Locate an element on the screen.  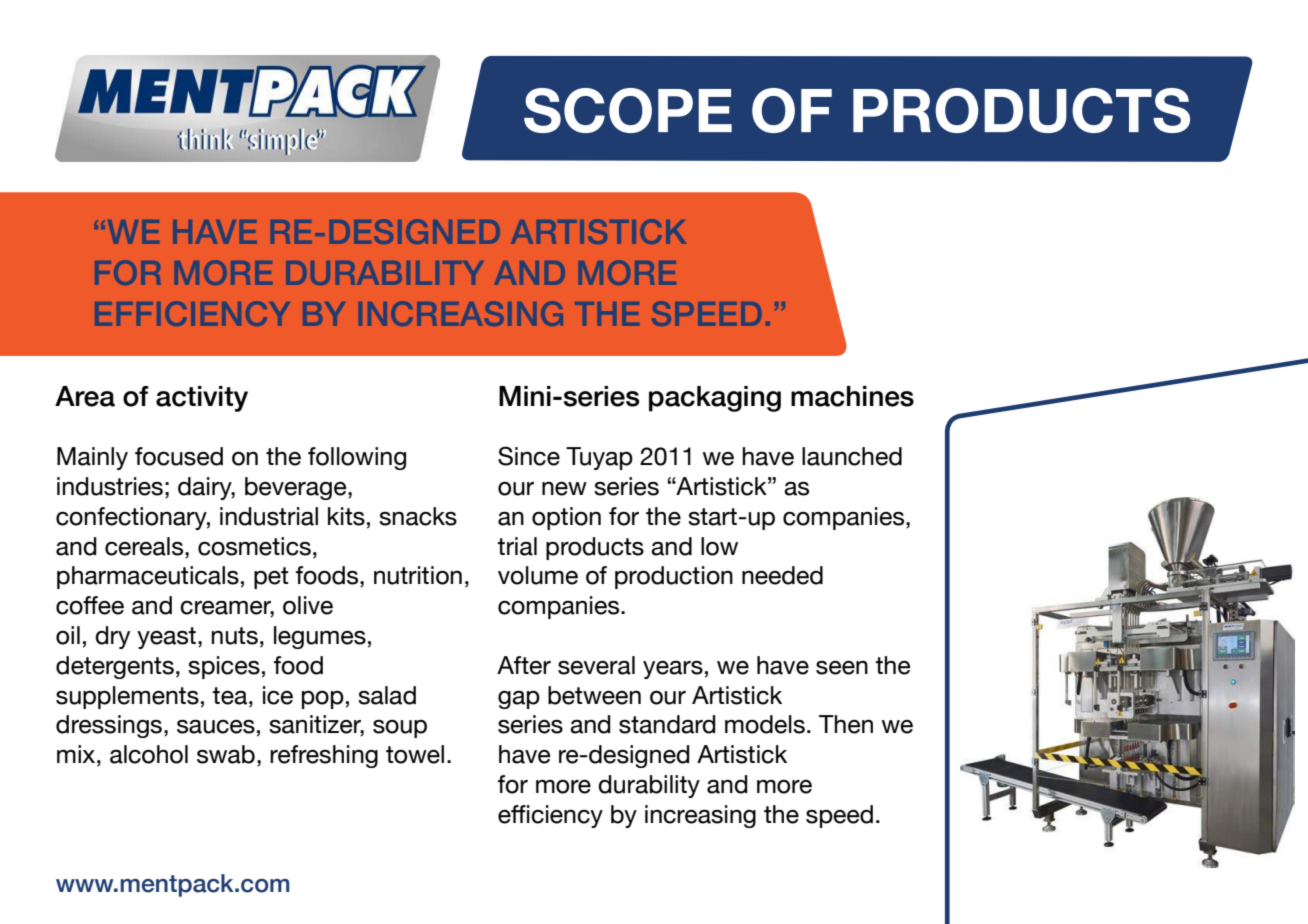
packaging is located at coordinates (715, 399).
